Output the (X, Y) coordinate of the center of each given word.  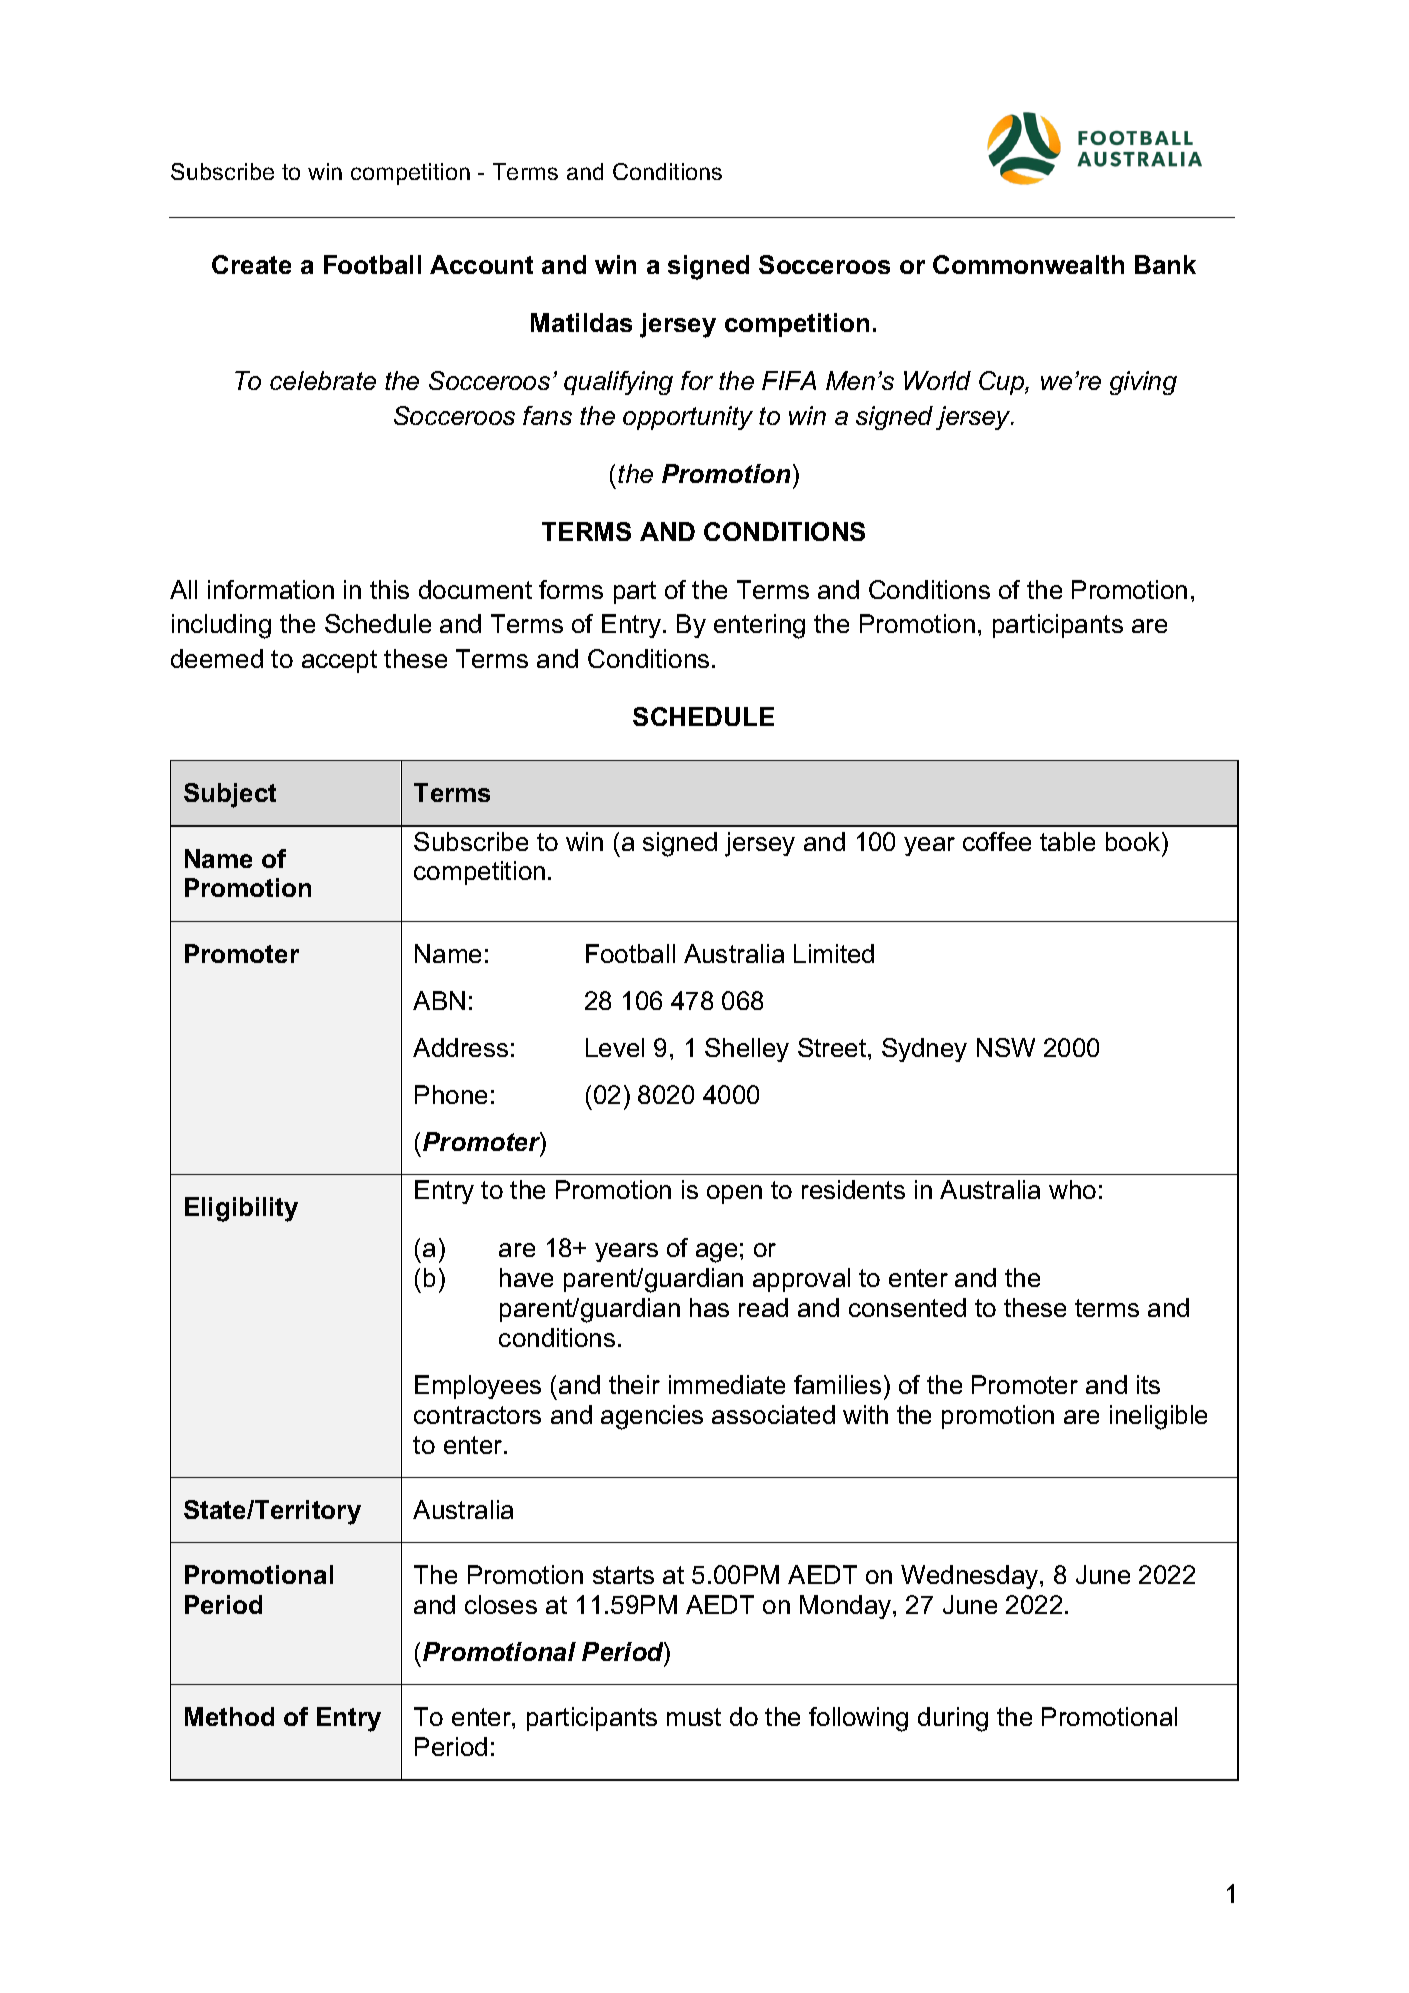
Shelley (747, 1050)
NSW (1006, 1047)
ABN (439, 1000)
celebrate (323, 380)
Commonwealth (1028, 264)
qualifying (618, 383)
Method (229, 1716)
